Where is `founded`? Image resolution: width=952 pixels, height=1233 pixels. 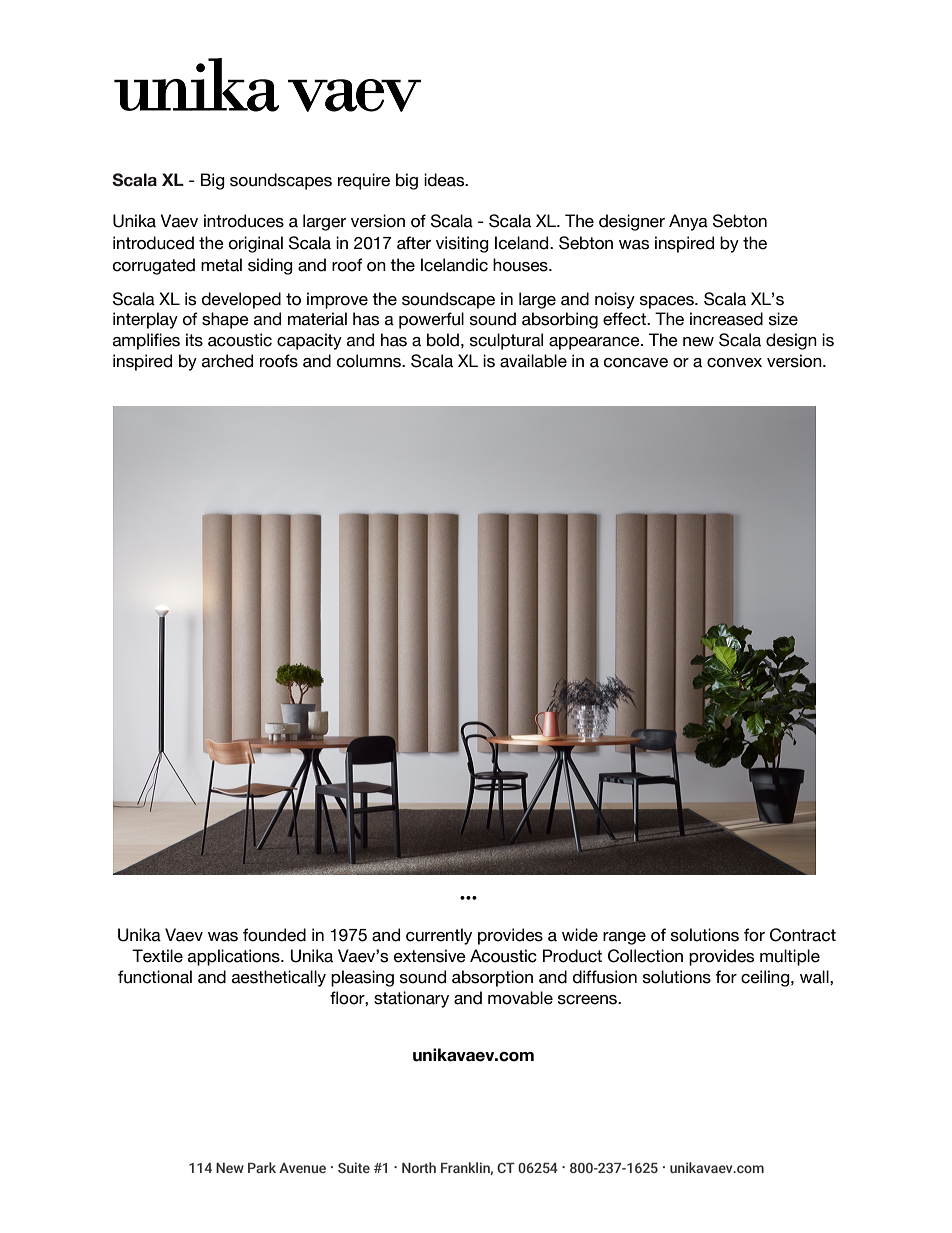
founded is located at coordinates (274, 935).
